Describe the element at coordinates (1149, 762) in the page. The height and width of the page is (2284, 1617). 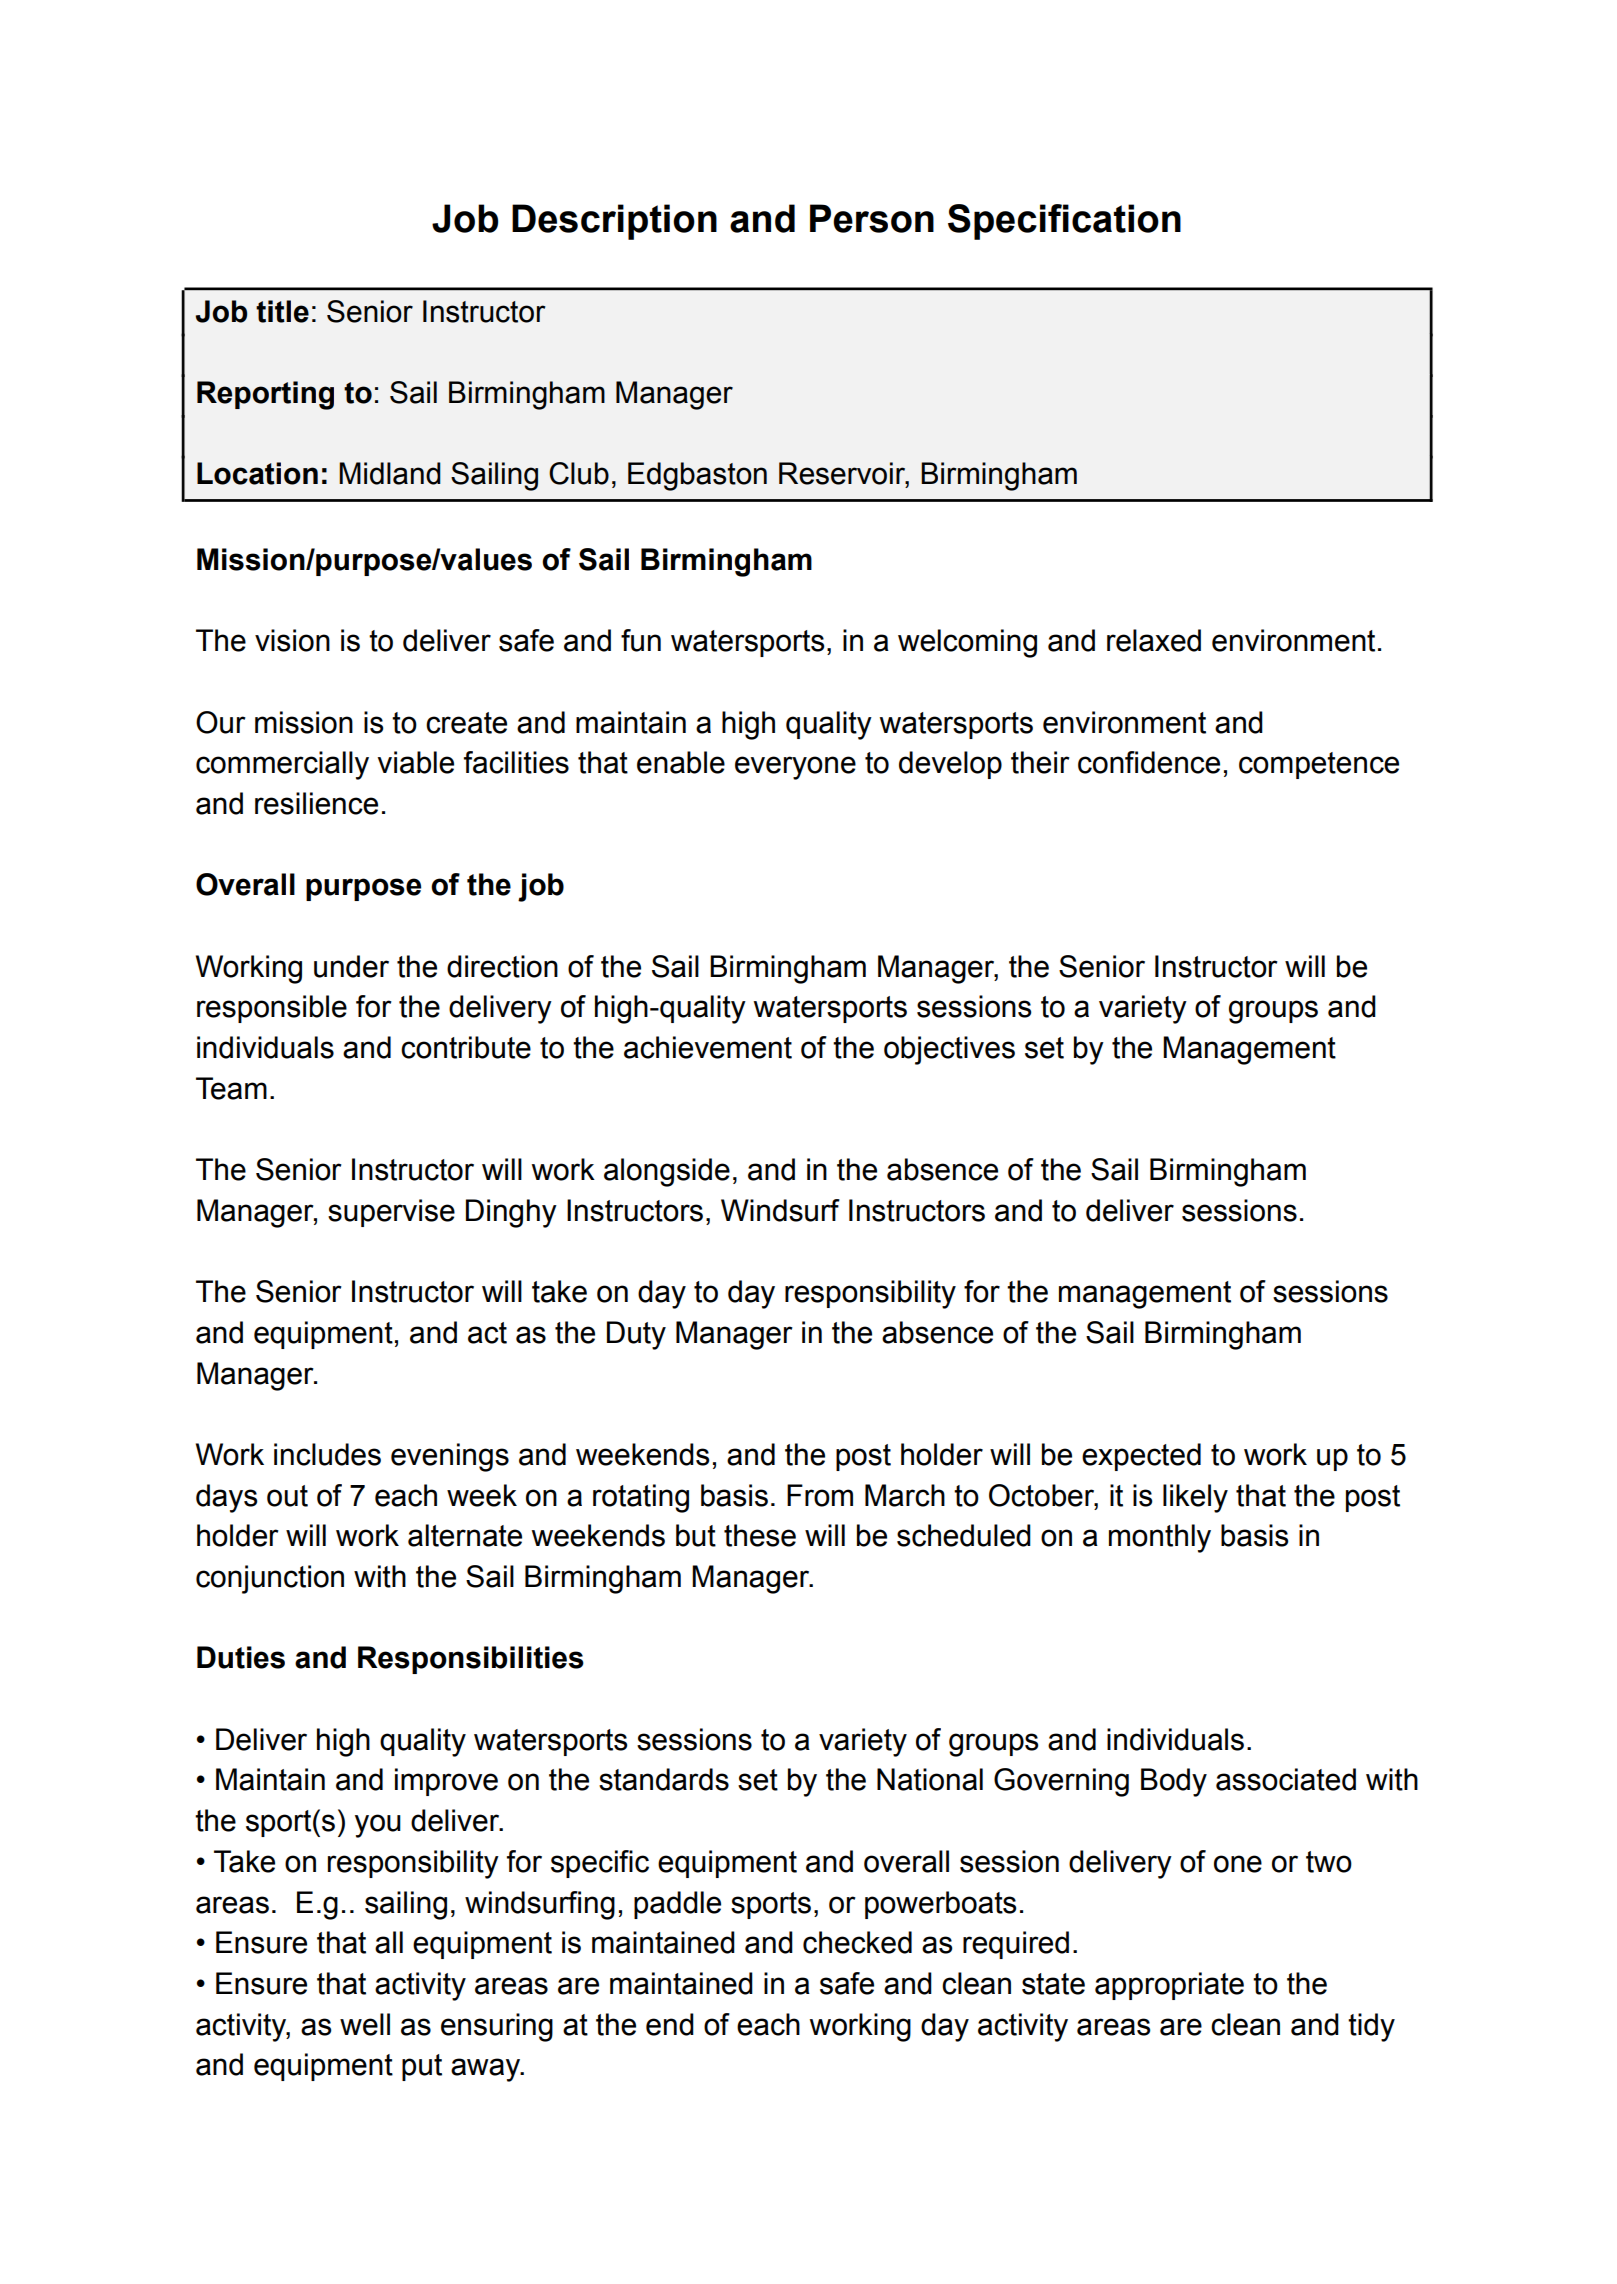
I see `confidence` at that location.
